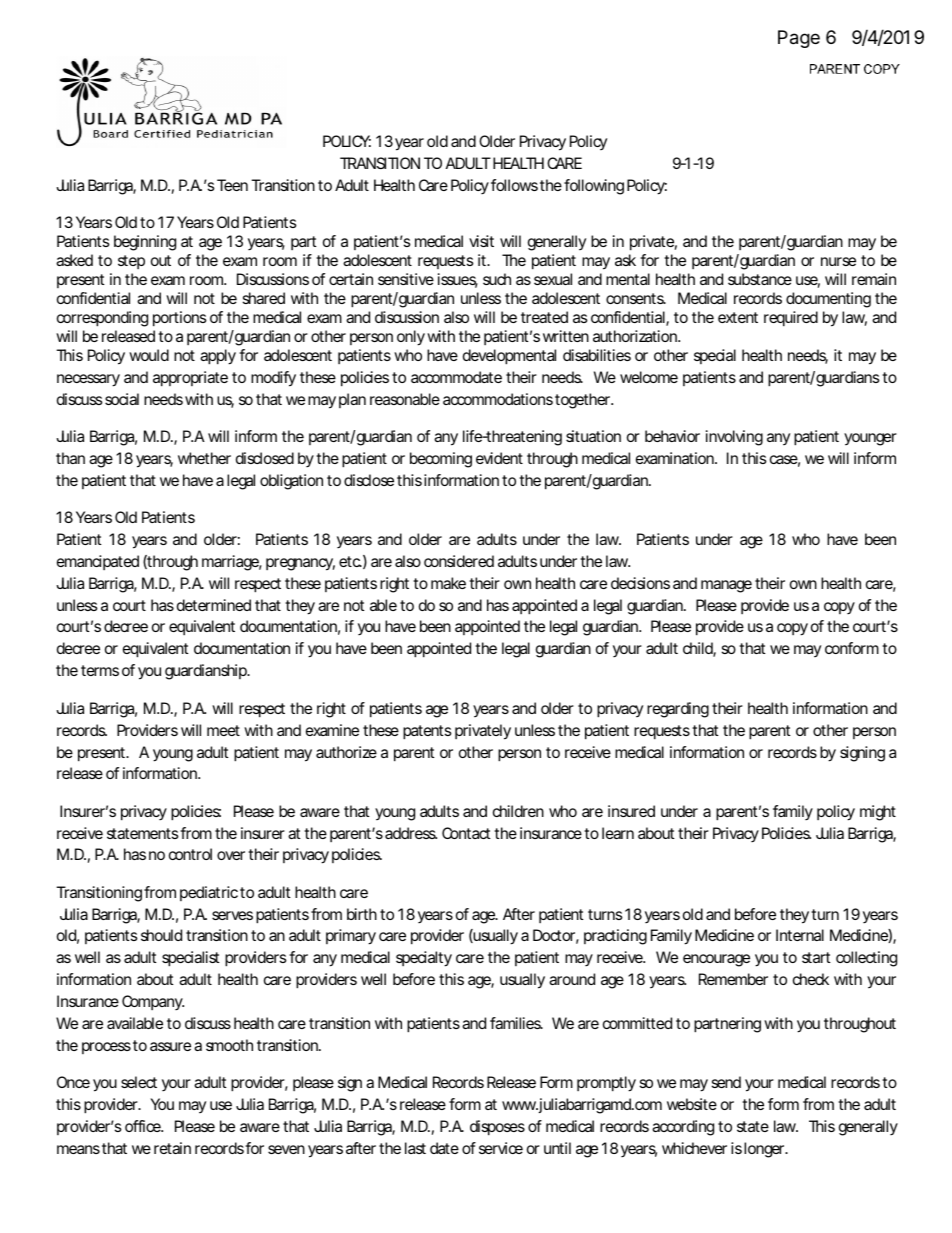 The height and width of the page is (1233, 952). Describe the element at coordinates (427, 732) in the page. I see `patents` at that location.
